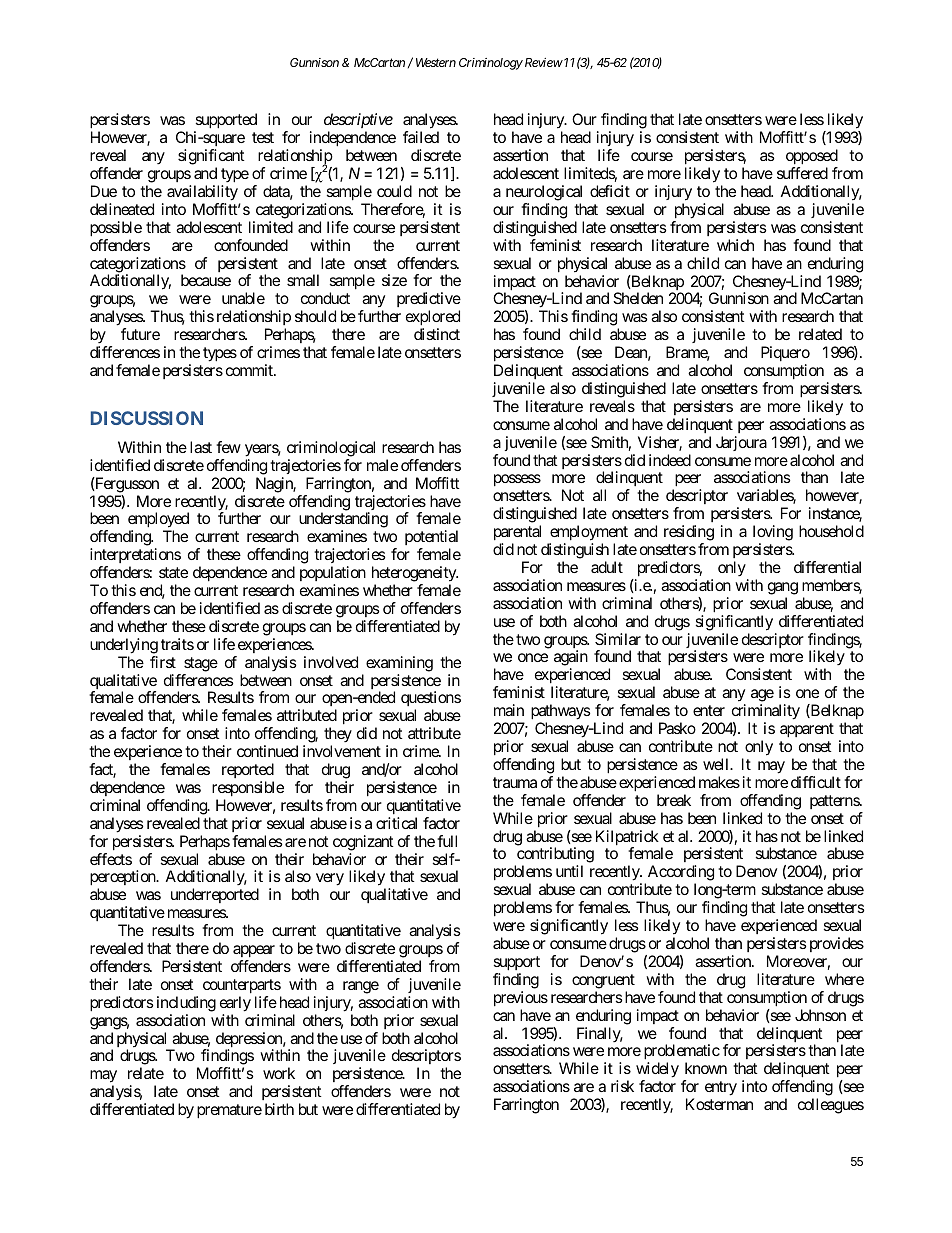 The height and width of the page is (1233, 952). Describe the element at coordinates (622, 1086) in the page. I see `risk` at that location.
